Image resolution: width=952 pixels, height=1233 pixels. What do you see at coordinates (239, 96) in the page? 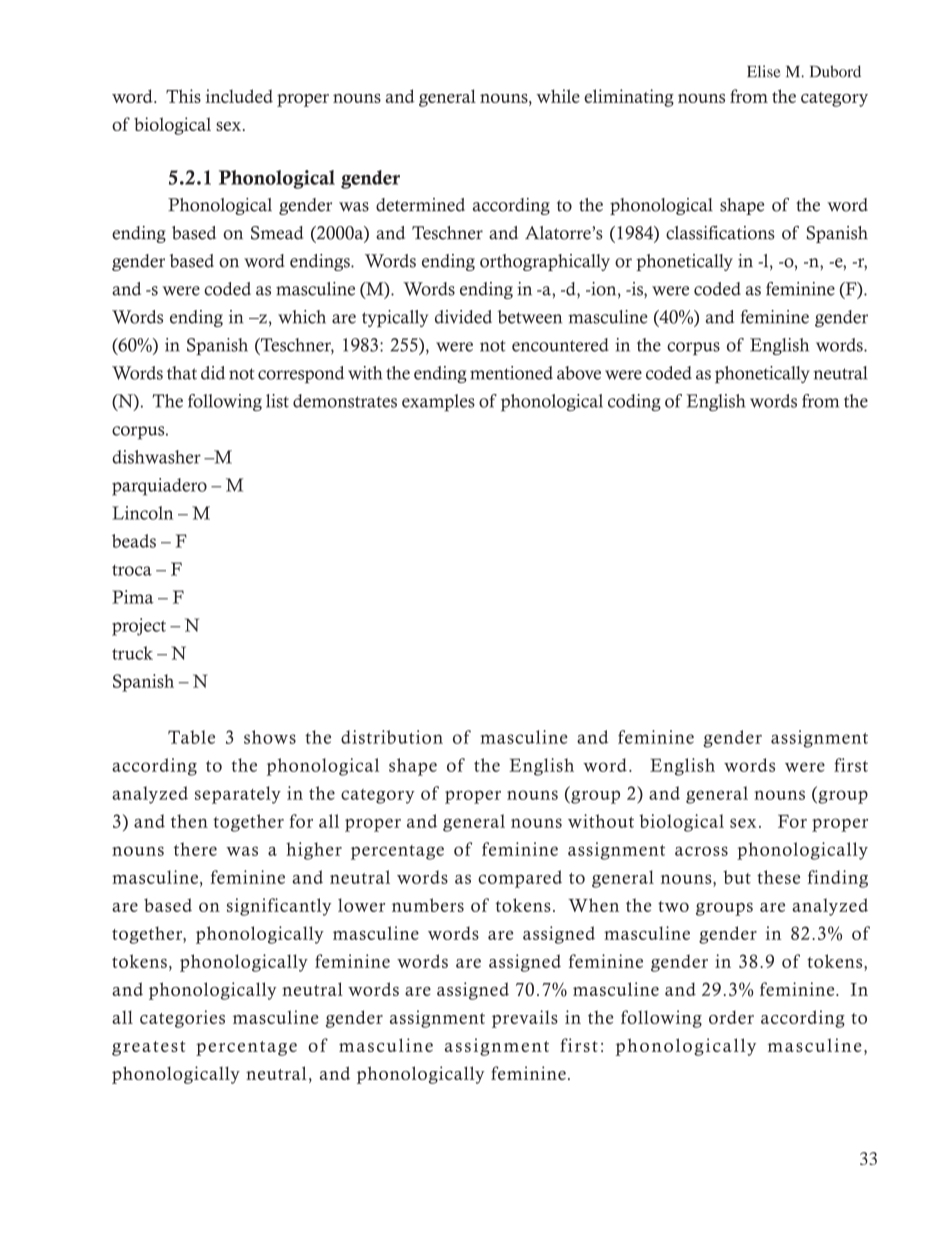
I see `included` at bounding box center [239, 96].
